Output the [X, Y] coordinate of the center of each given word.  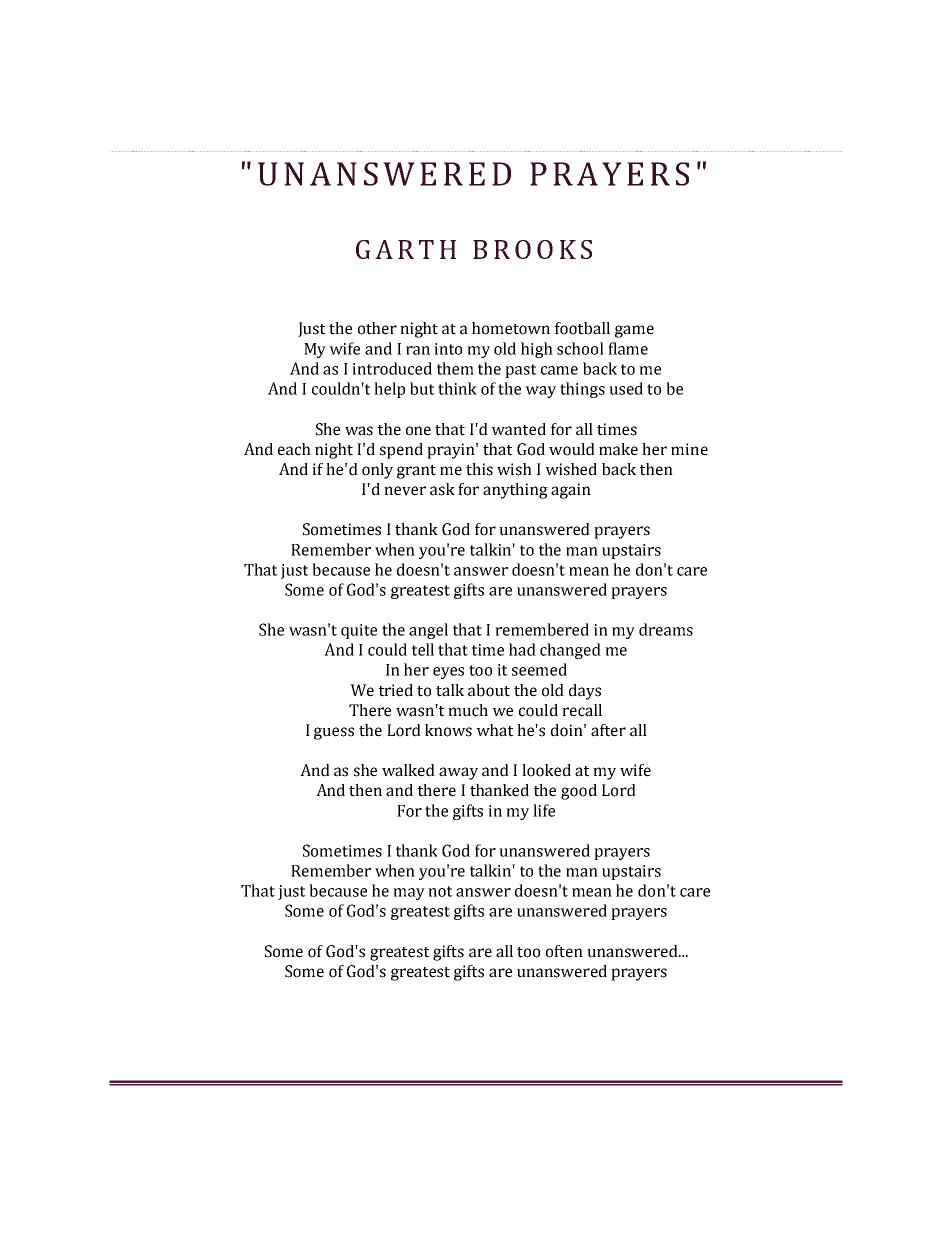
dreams [666, 629]
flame [628, 348]
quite [359, 631]
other [377, 328]
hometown [511, 328]
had [522, 649]
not [440, 891]
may [409, 894]
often [564, 951]
